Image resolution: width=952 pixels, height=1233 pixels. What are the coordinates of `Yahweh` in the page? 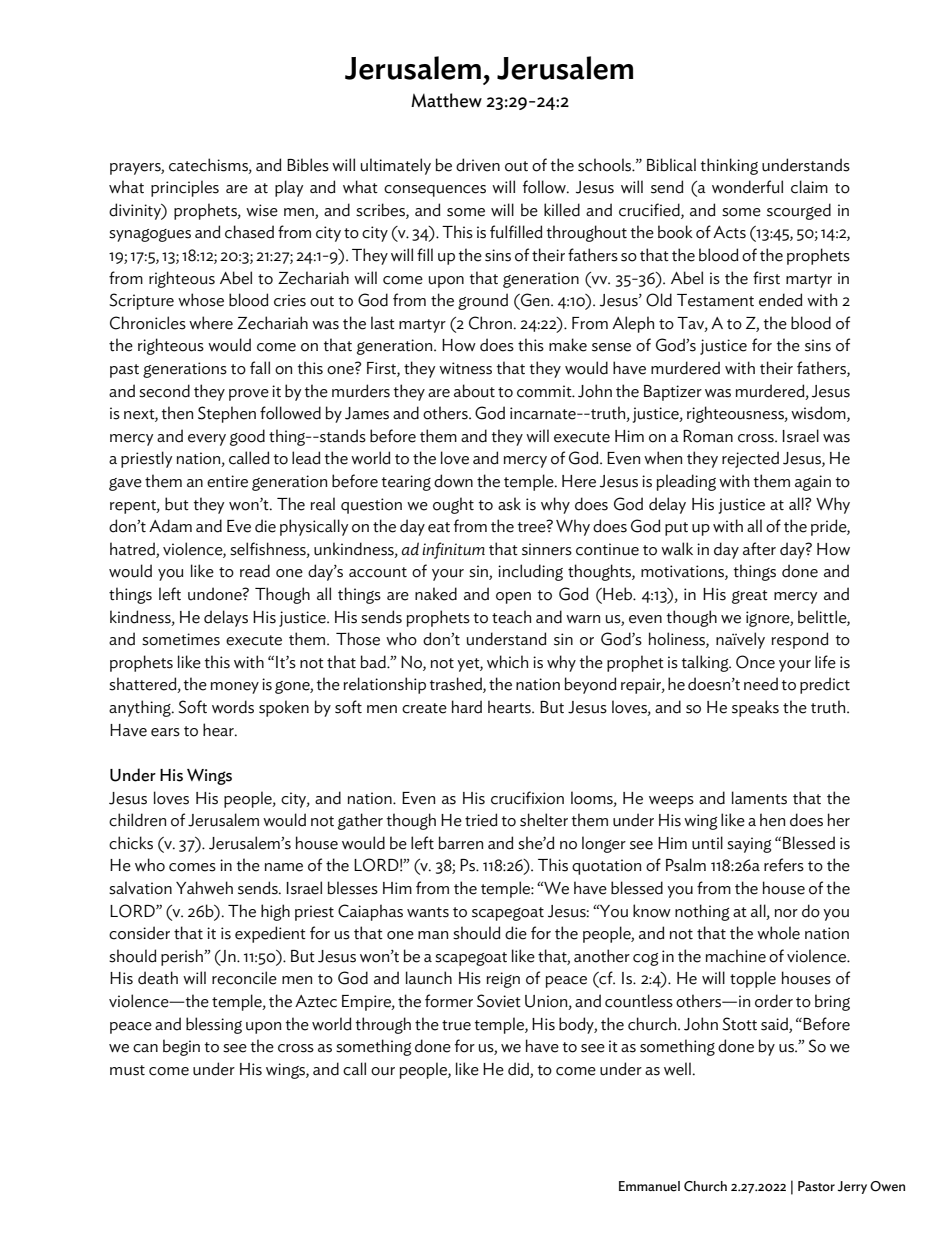 It's located at (204, 888).
